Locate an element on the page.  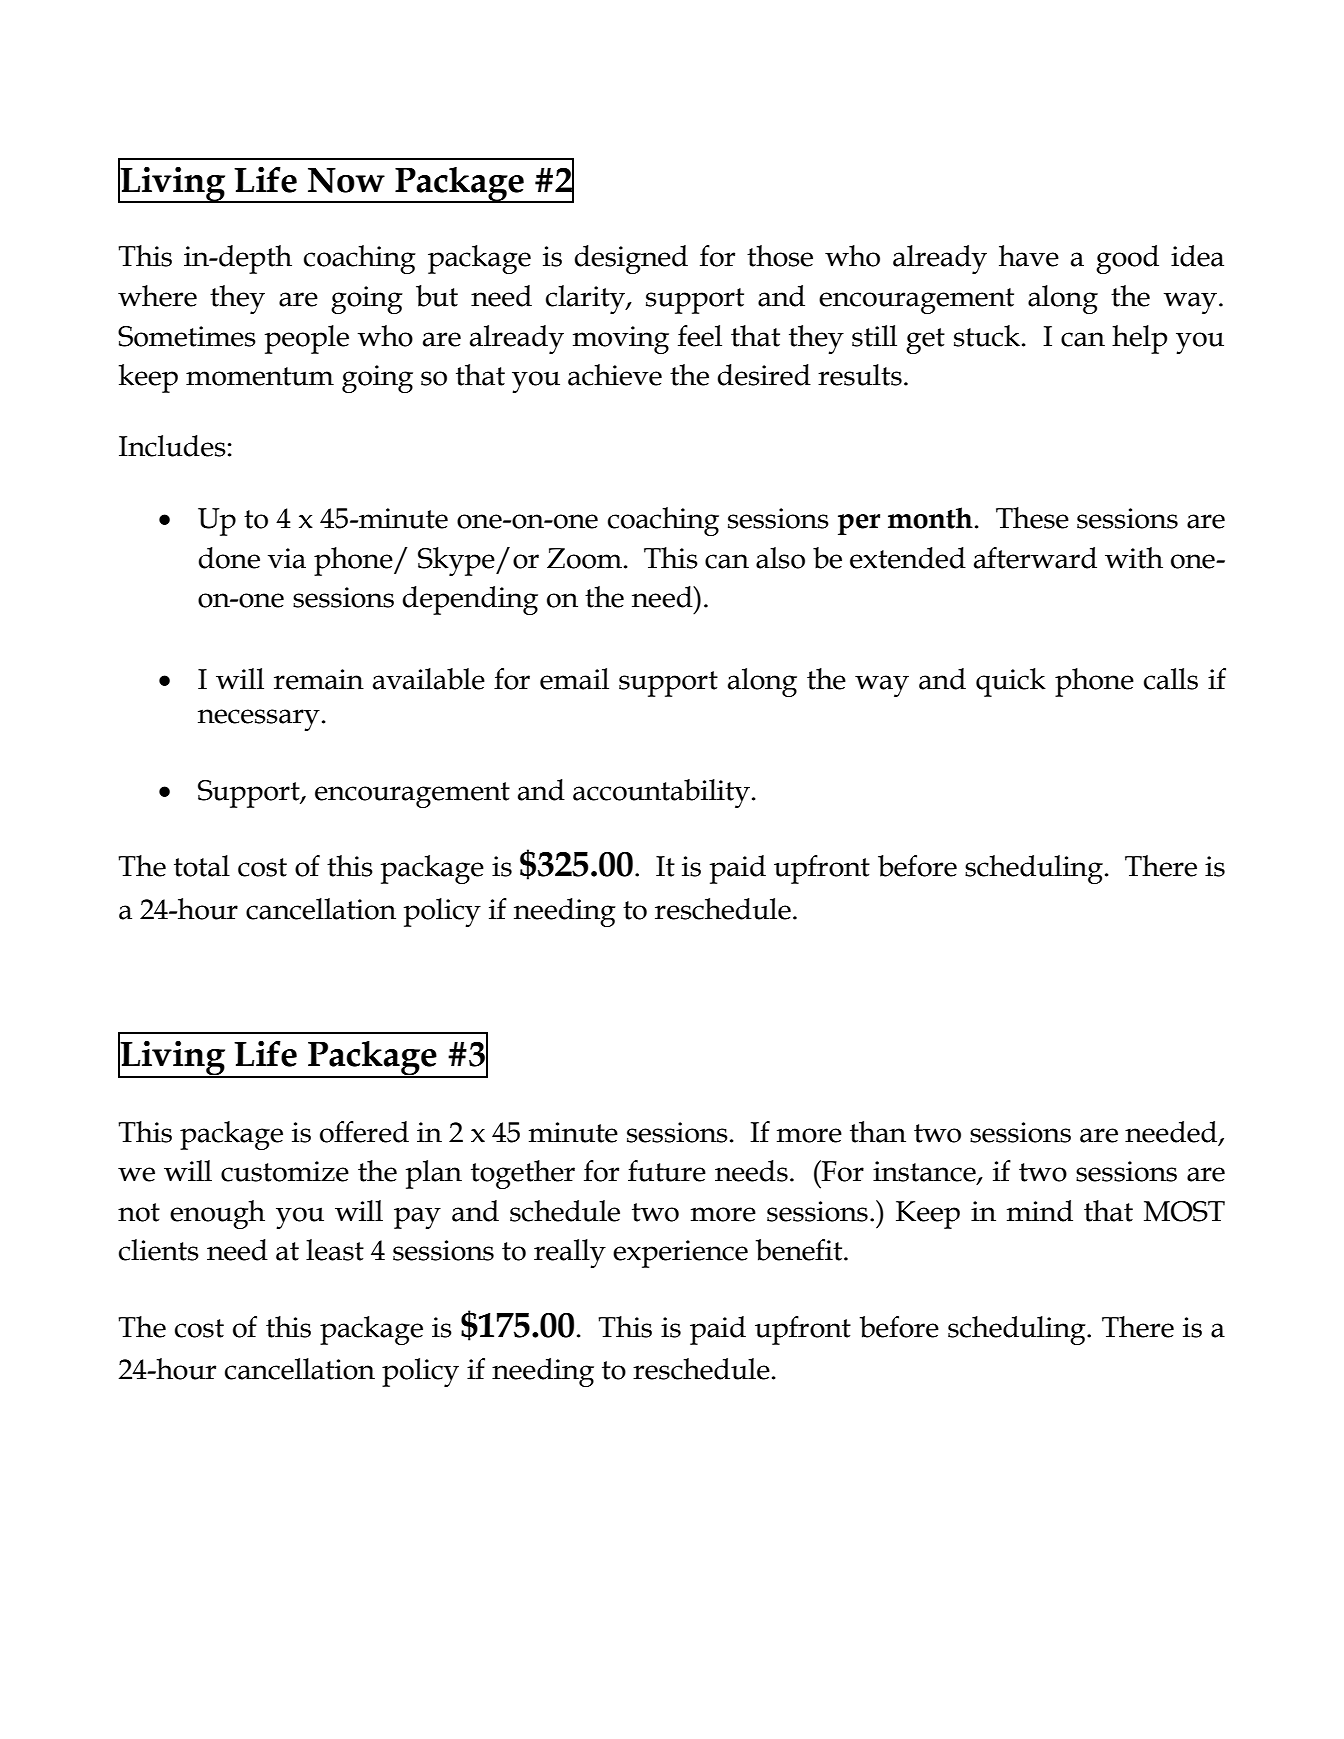
help is located at coordinates (1139, 339).
